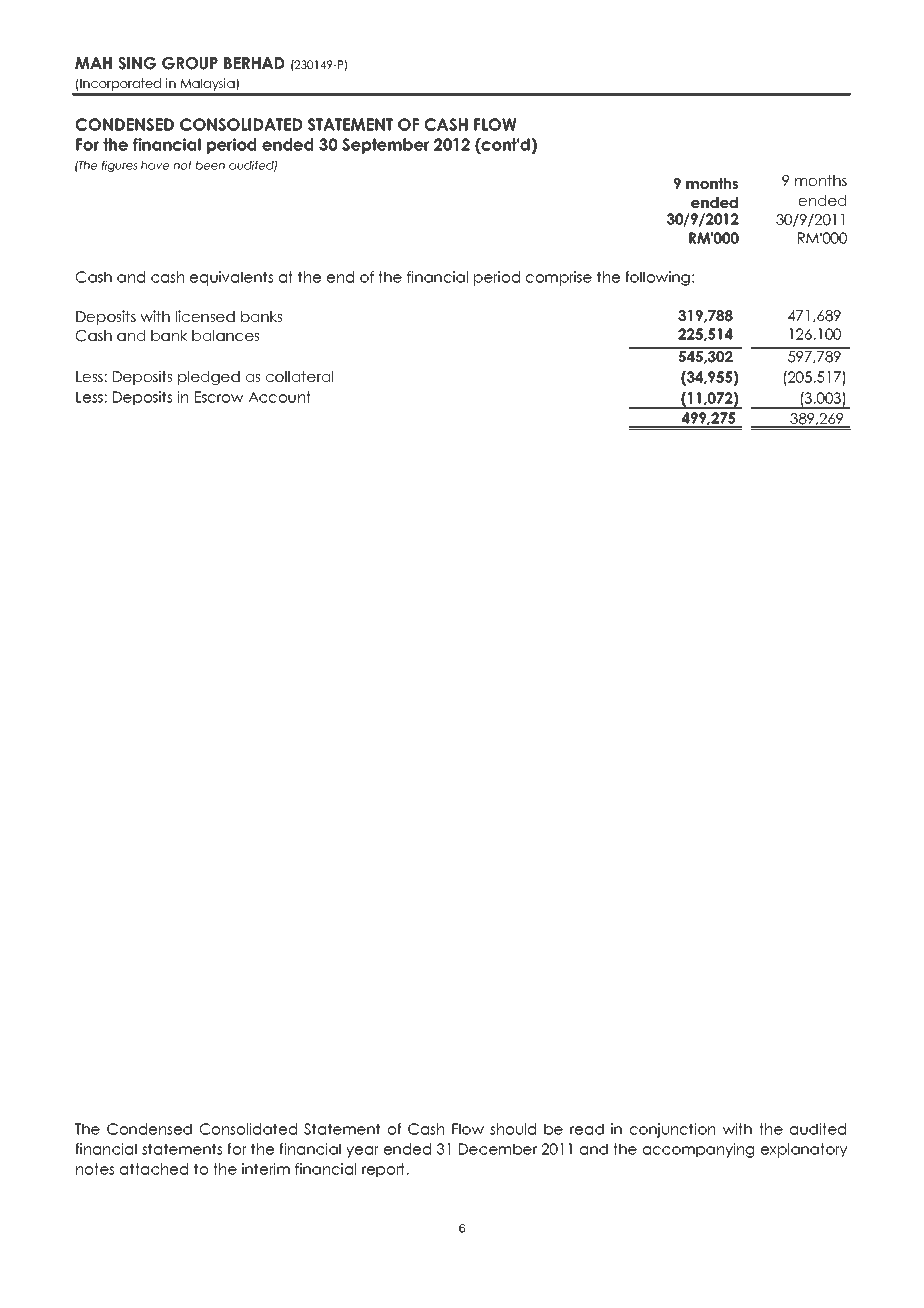 This page has height=1308, width=924. Describe the element at coordinates (513, 1129) in the page. I see `should` at that location.
